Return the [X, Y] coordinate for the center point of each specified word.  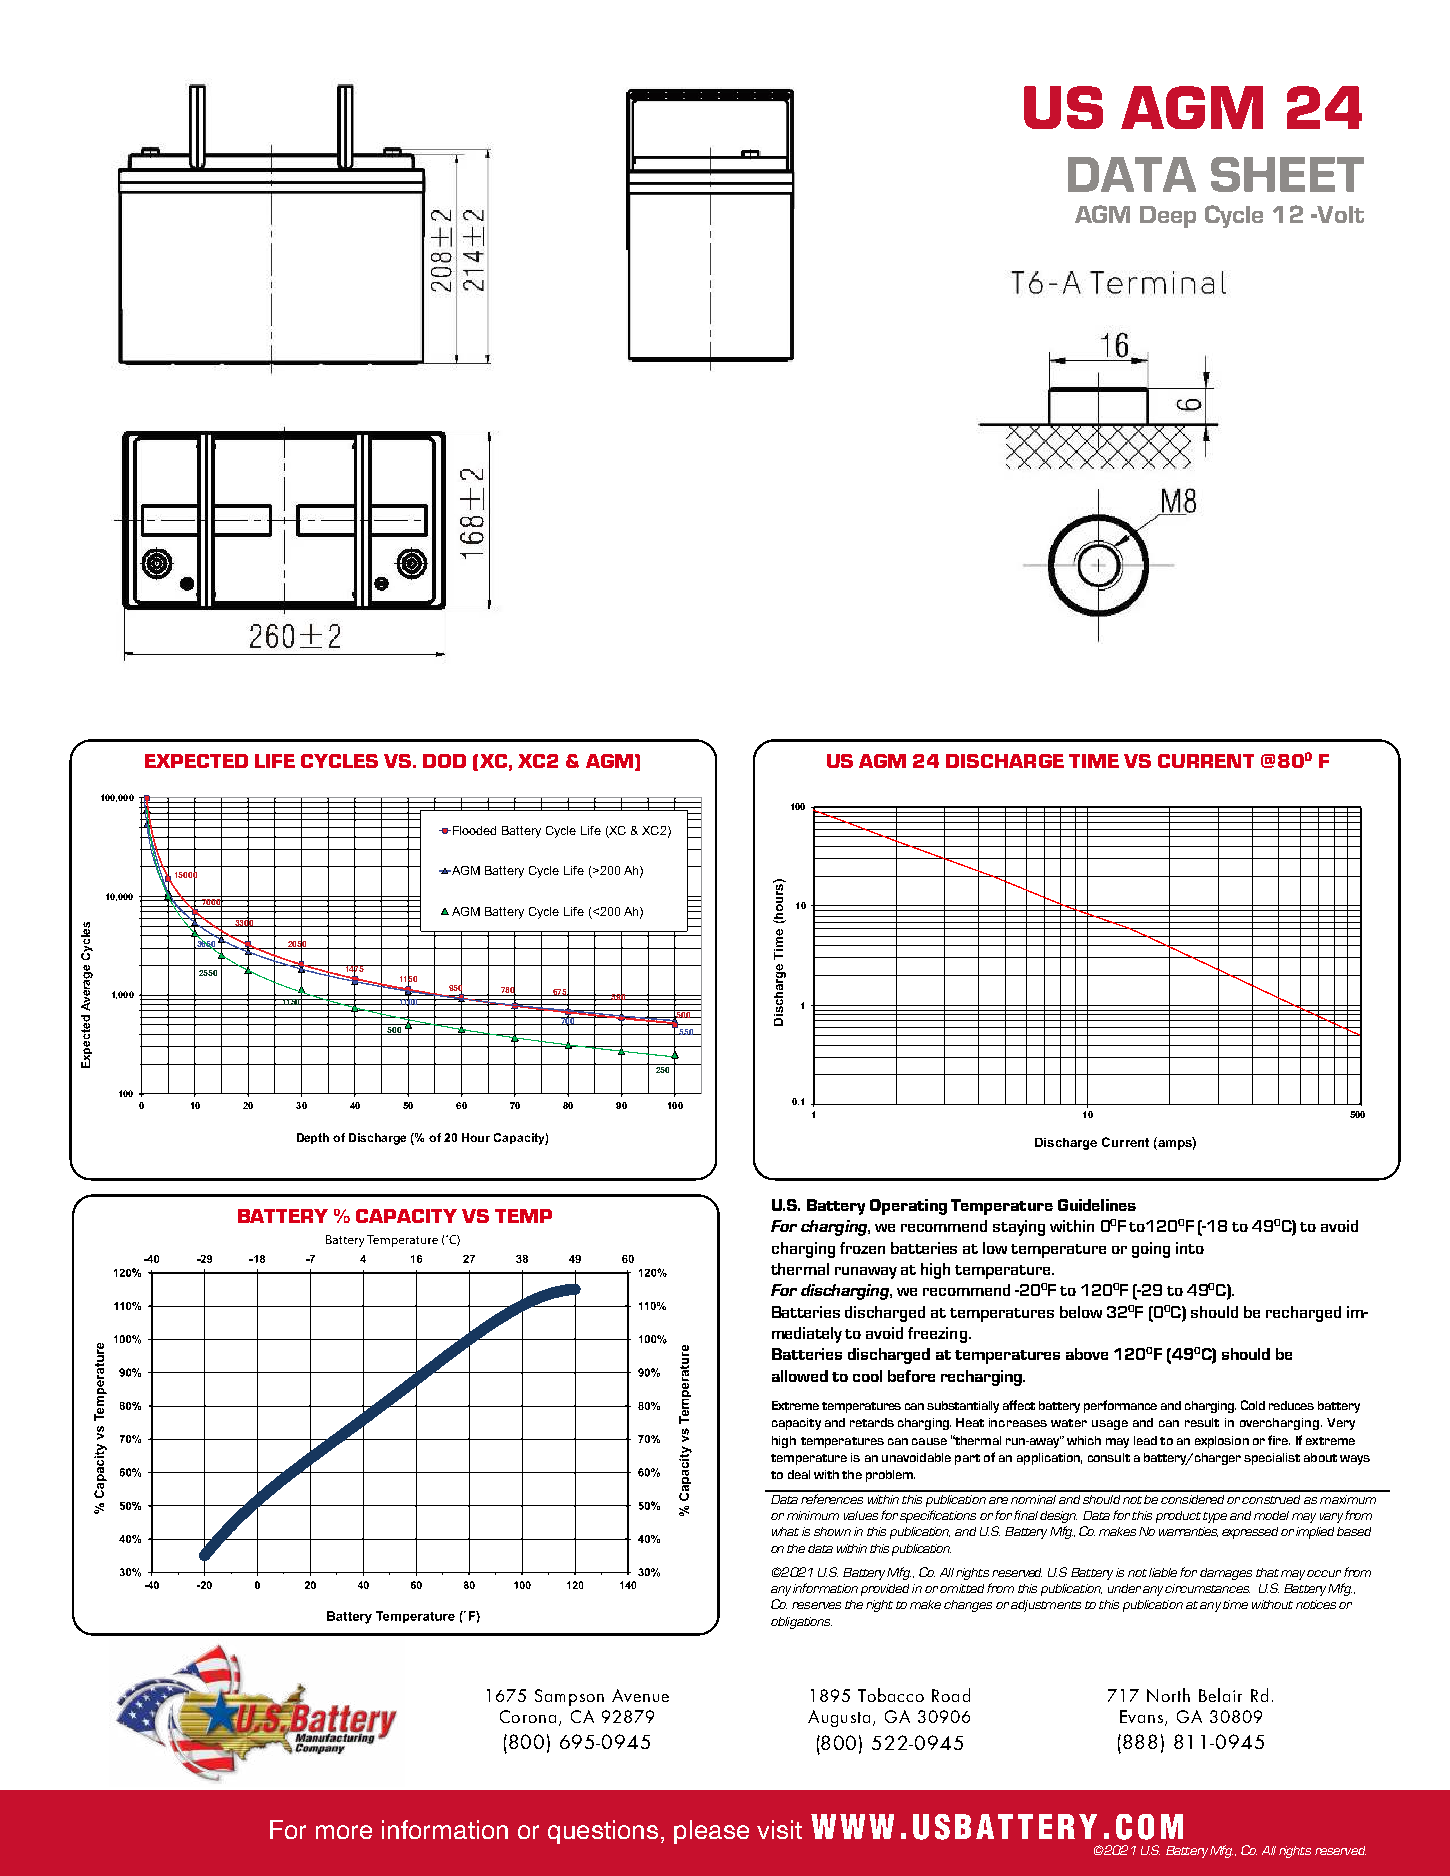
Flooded [474, 830]
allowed [800, 1376]
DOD [444, 761]
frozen [862, 1248]
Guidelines [1097, 1205]
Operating [908, 1207]
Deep [1168, 217]
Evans [1141, 1716]
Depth [313, 1138]
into [1190, 1248]
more [344, 1832]
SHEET [1287, 174]
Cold [1253, 1405]
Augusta [839, 1718]
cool [867, 1376]
